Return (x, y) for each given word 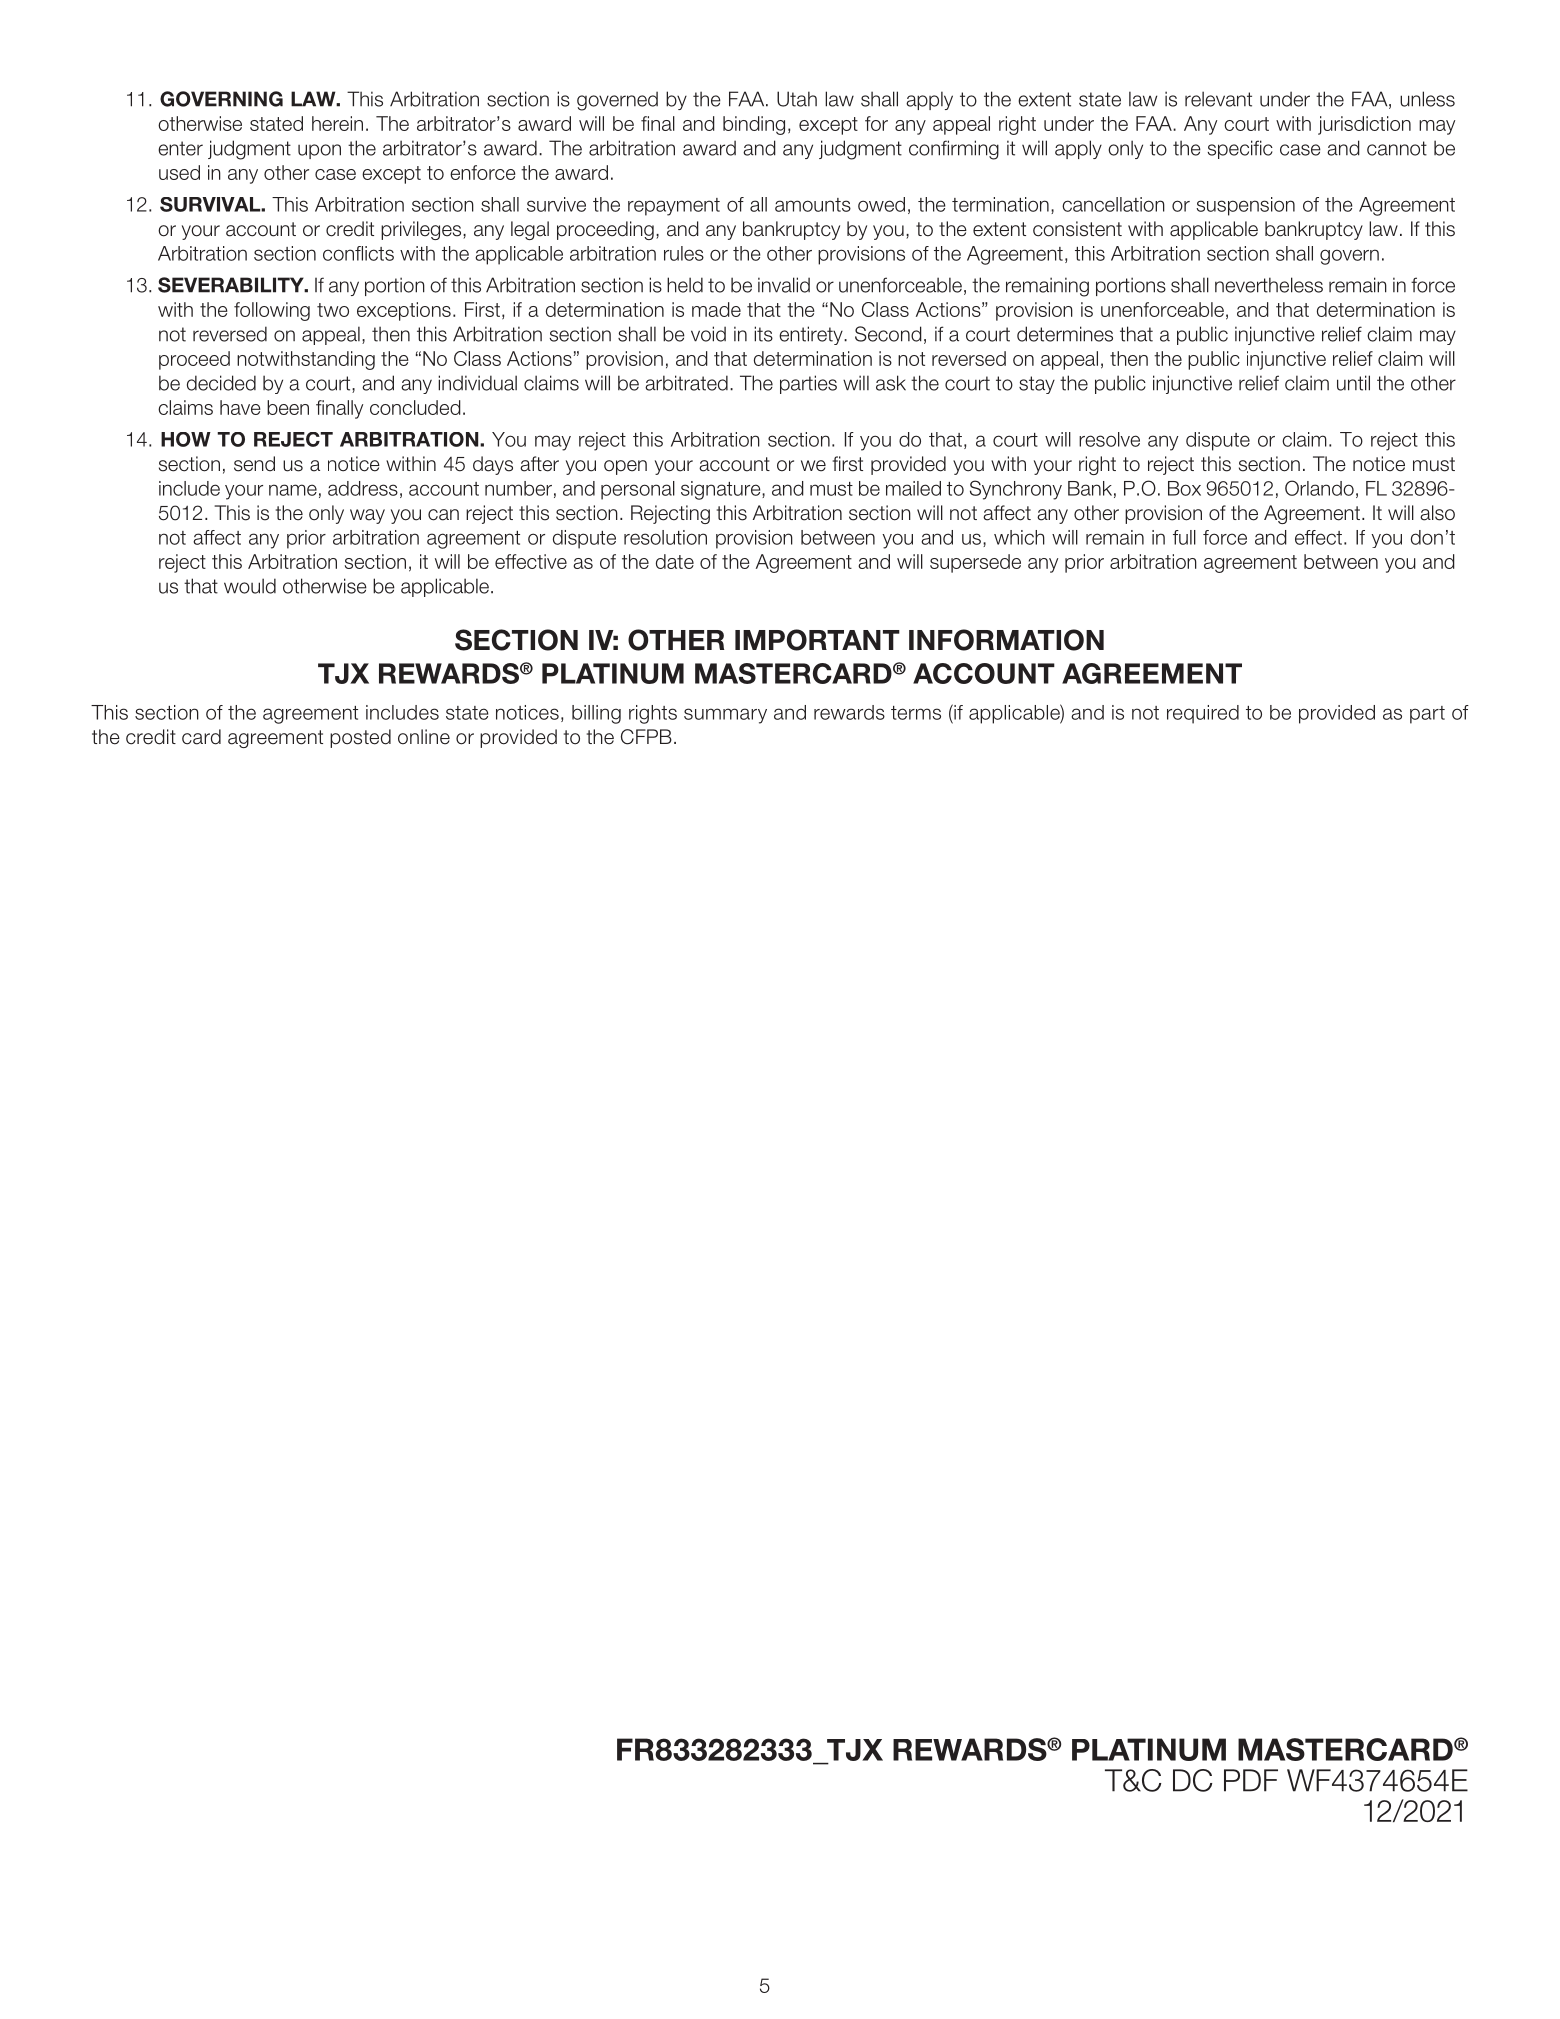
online (424, 737)
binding (754, 125)
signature (722, 490)
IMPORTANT (817, 640)
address (363, 488)
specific (1240, 149)
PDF (1251, 1780)
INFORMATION (1006, 640)
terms (916, 713)
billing (596, 714)
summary (725, 716)
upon (319, 151)
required (1203, 714)
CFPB (646, 737)
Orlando (1319, 488)
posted (360, 738)
